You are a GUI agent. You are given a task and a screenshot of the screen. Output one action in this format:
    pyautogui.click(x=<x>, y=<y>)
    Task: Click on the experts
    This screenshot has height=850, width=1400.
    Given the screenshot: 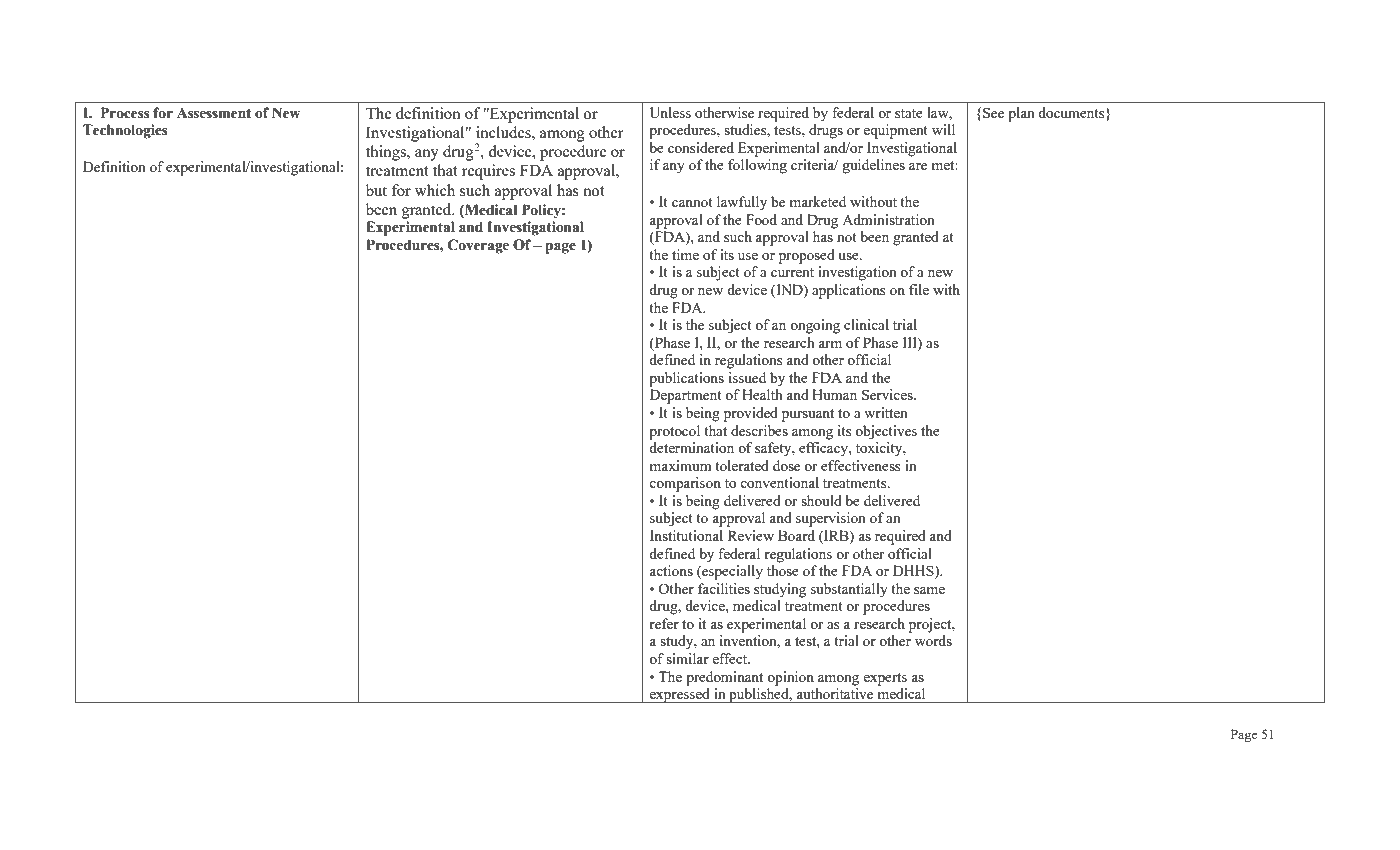 What is the action you would take?
    pyautogui.click(x=885, y=679)
